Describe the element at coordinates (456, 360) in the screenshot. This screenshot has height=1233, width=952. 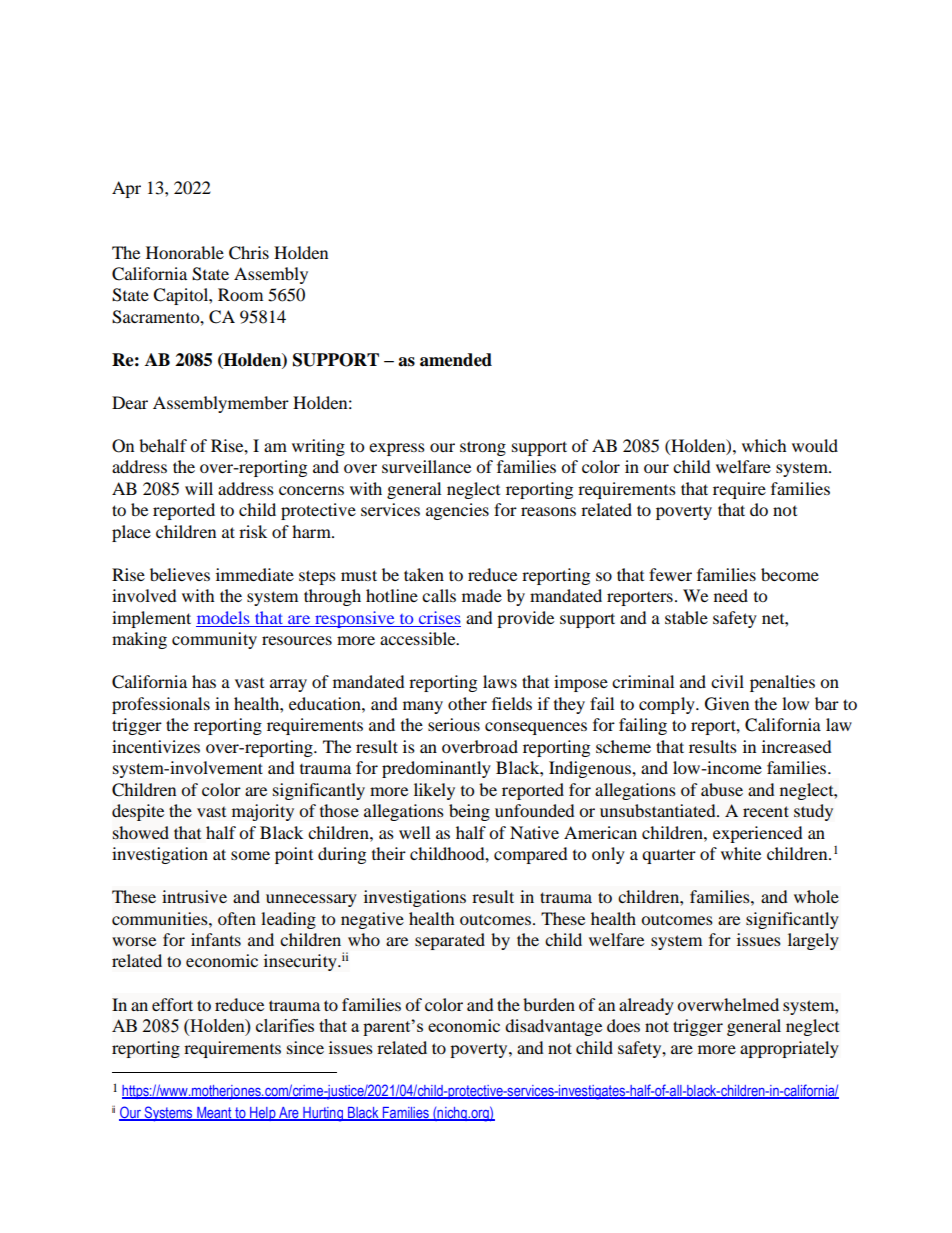
I see `amended` at that location.
